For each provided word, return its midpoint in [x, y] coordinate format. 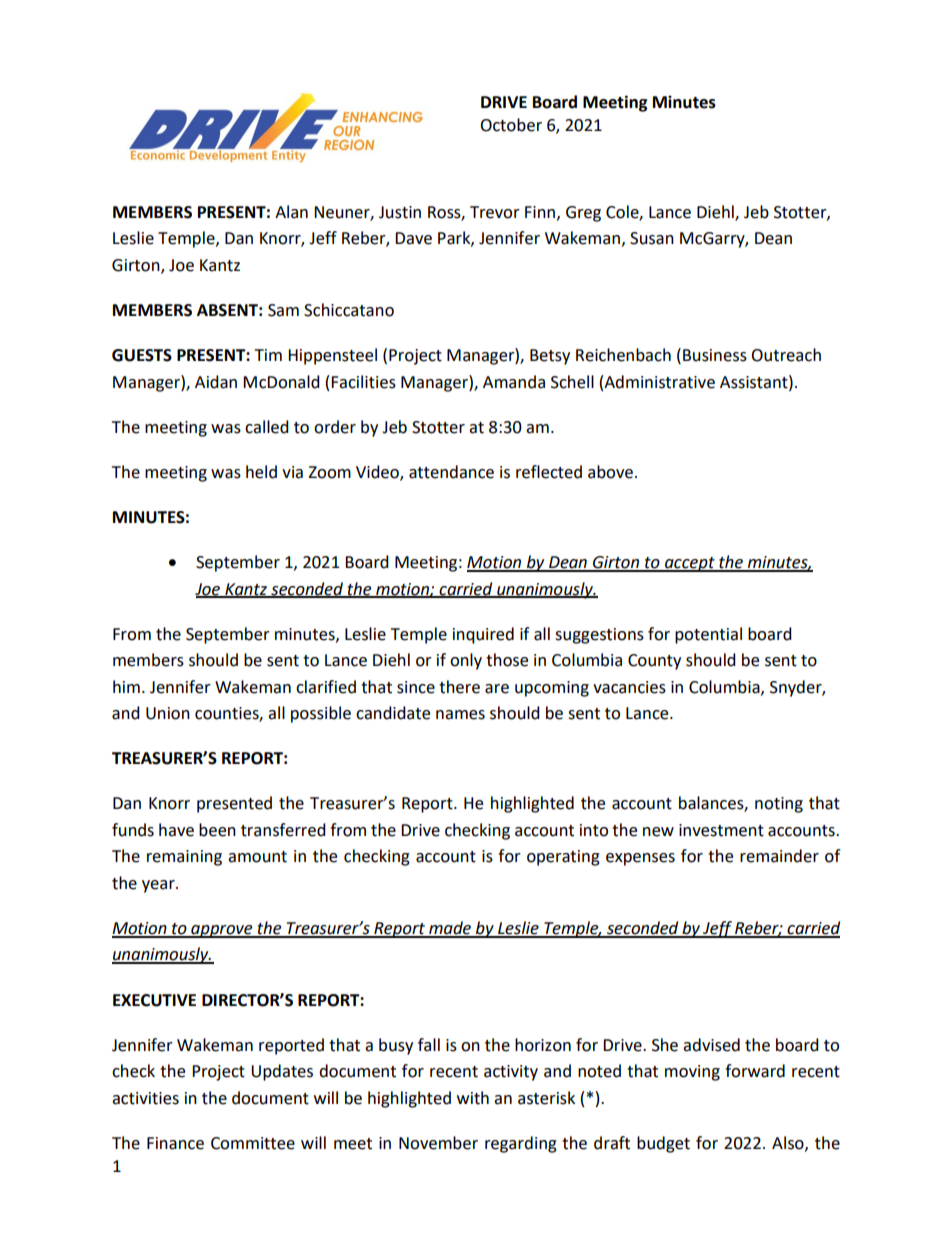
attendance [451, 472]
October [511, 125]
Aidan [216, 382]
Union [168, 713]
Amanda [514, 382]
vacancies [629, 687]
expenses [640, 859]
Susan [652, 238]
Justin [400, 212]
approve [222, 931]
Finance [175, 1143]
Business [715, 355]
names [460, 715]
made [450, 929]
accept [690, 564]
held [261, 472]
